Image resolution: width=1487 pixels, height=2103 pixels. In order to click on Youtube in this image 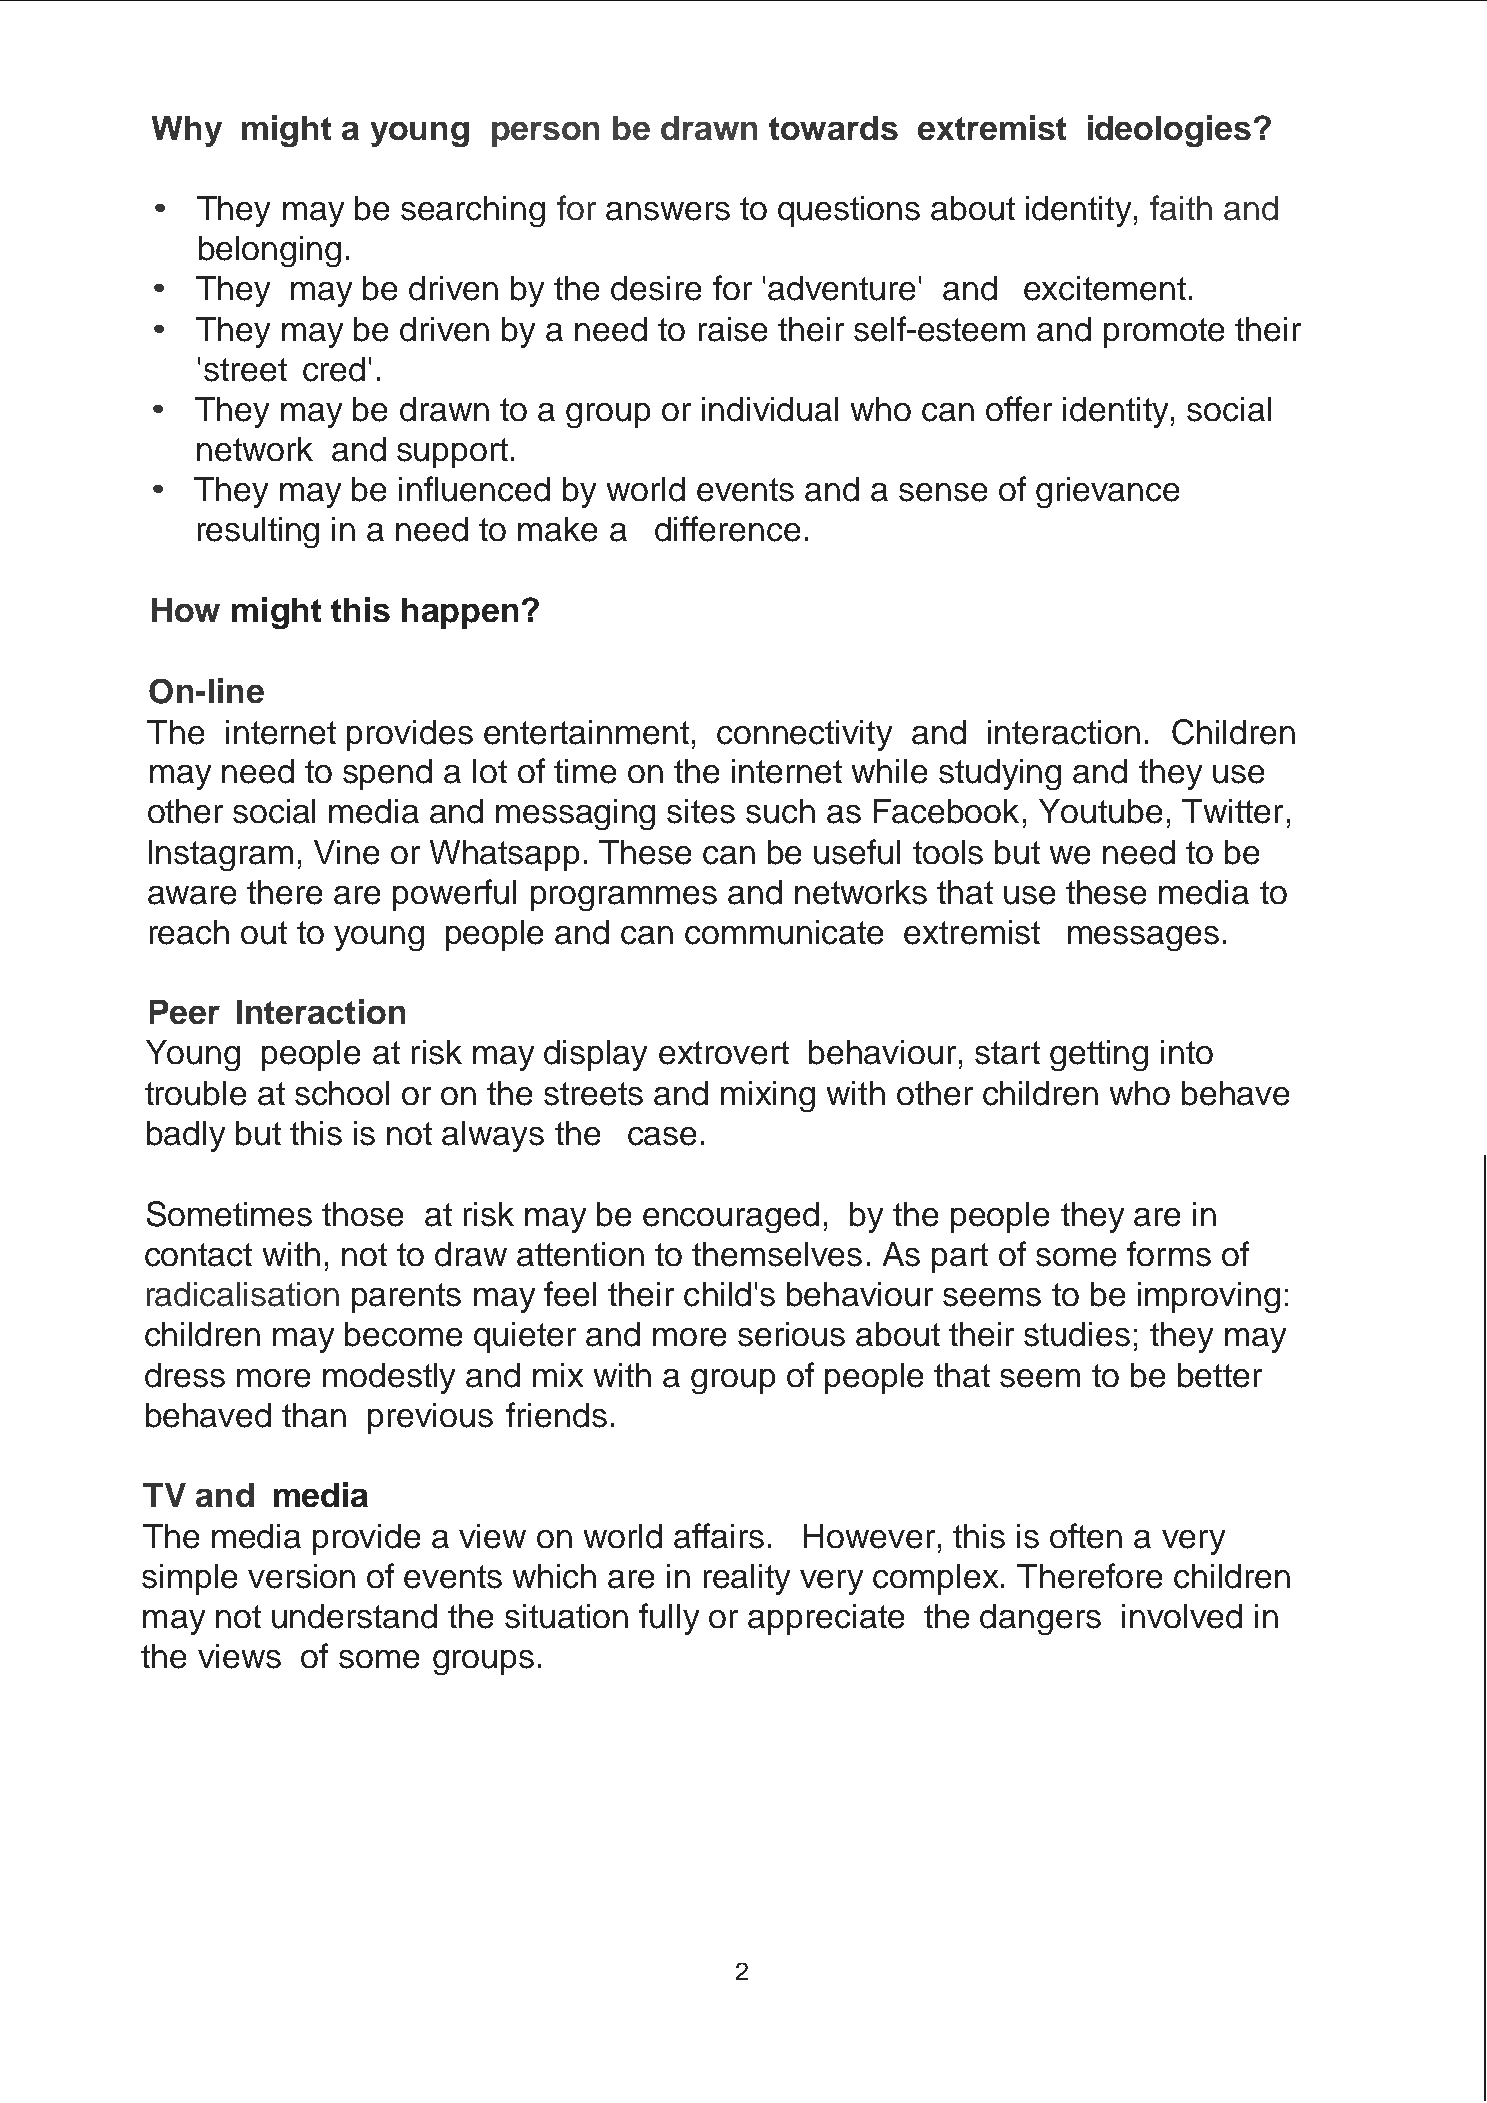, I will do `click(1100, 811)`.
